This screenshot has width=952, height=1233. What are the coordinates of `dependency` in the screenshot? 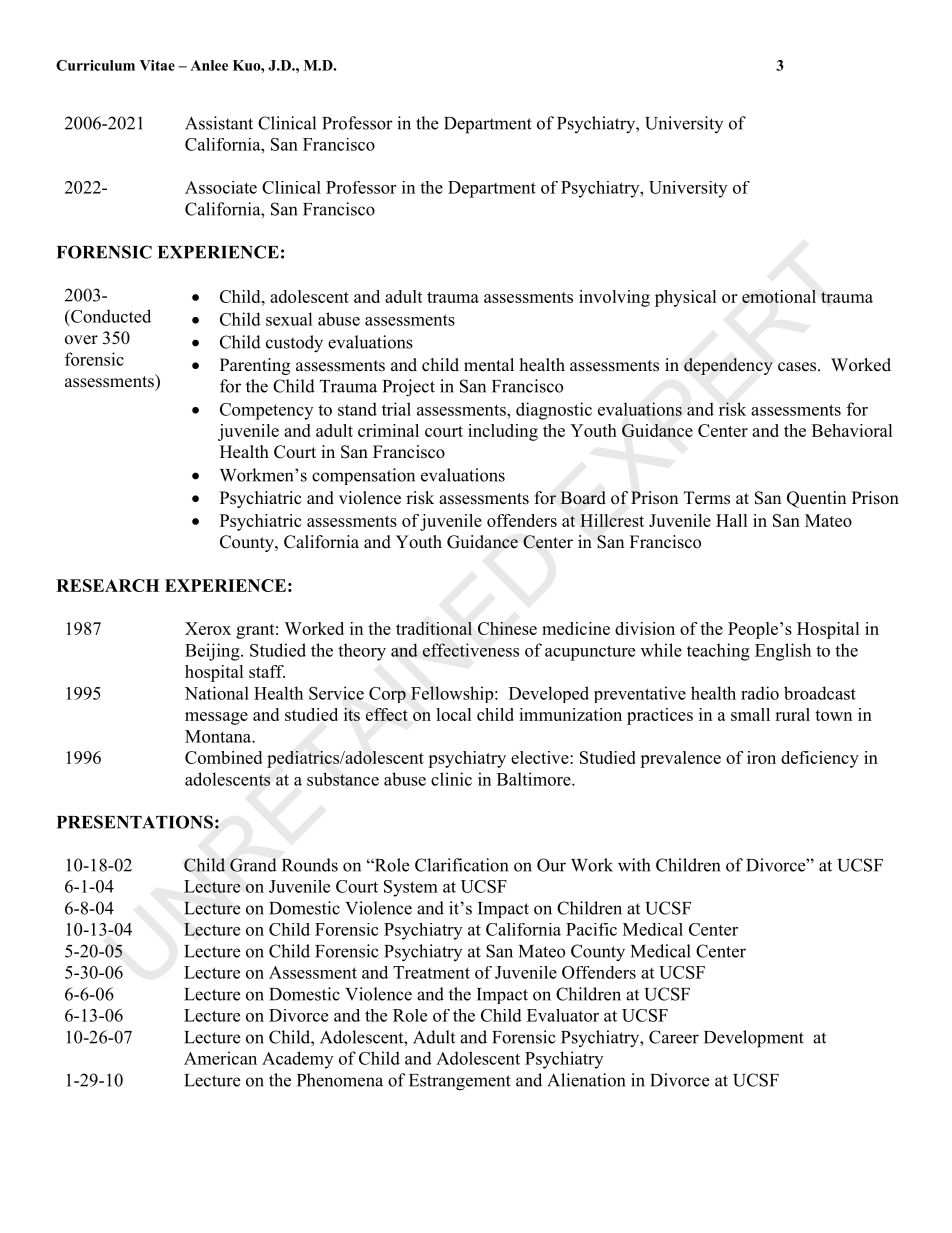 It's located at (728, 366).
